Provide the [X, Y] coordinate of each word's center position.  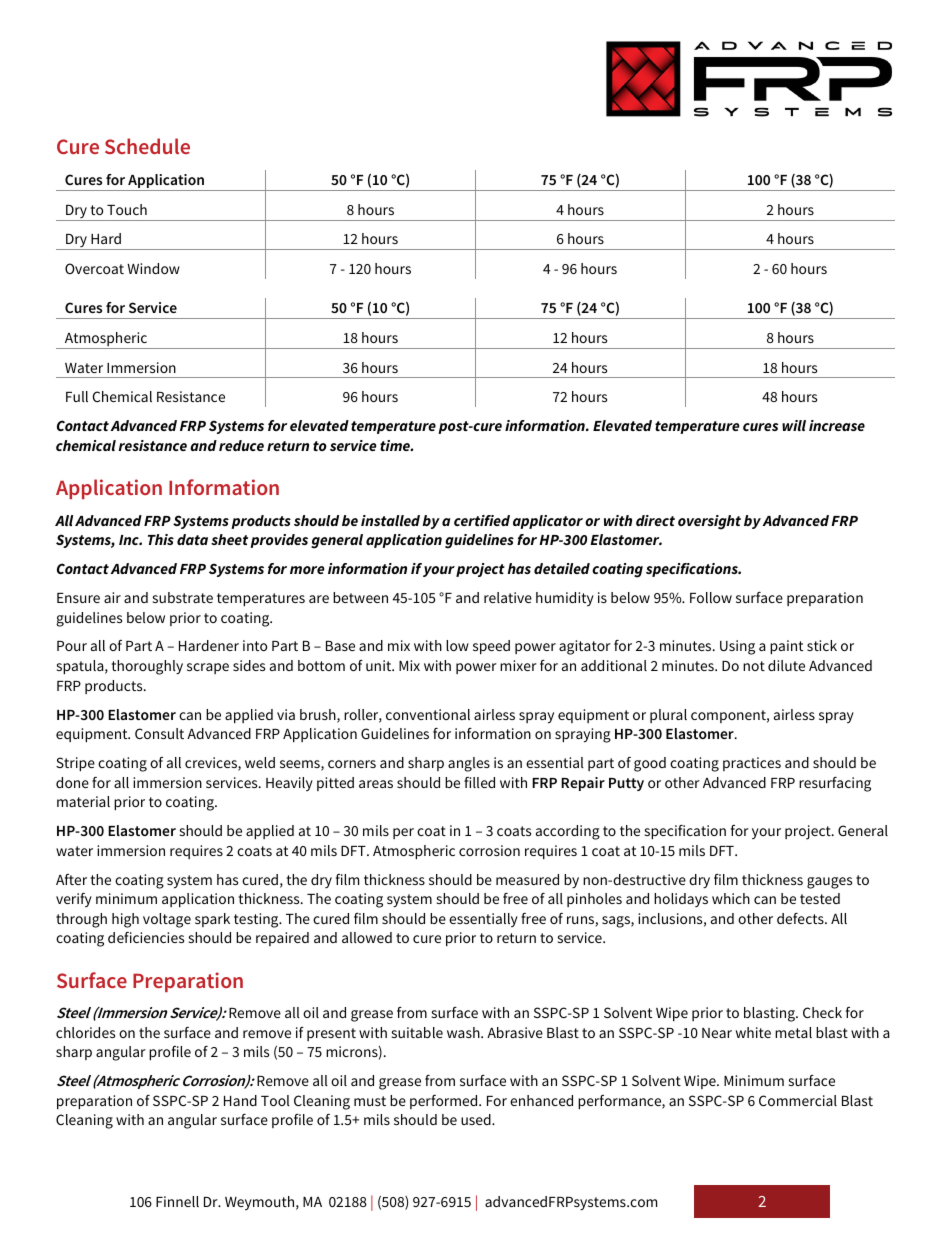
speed [491, 647]
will [794, 425]
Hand [240, 1100]
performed [445, 1102]
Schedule [147, 146]
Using [737, 647]
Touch [127, 209]
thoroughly [147, 667]
